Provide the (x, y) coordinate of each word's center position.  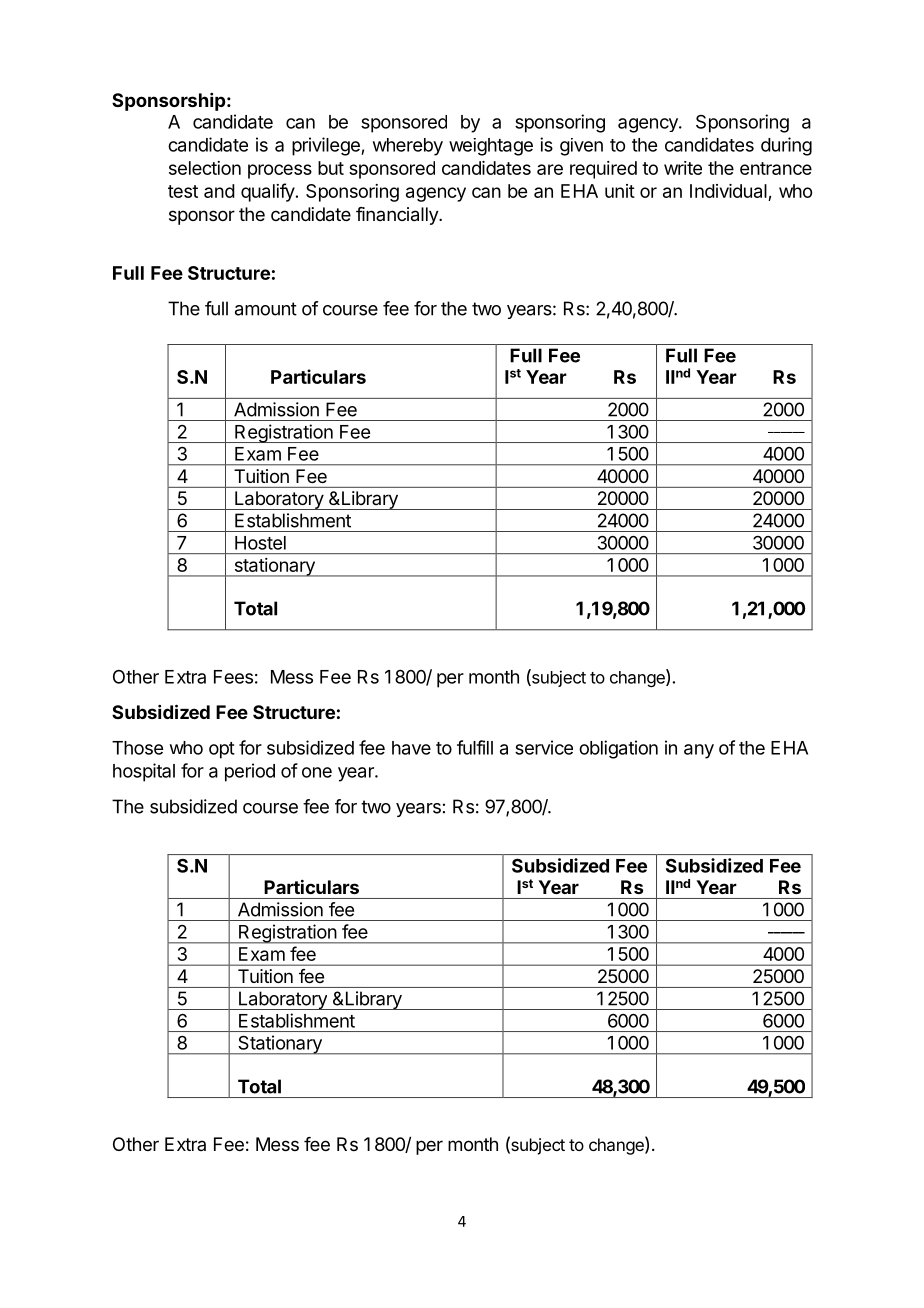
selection (205, 168)
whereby (408, 147)
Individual (729, 192)
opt (222, 750)
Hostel (260, 543)
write (683, 168)
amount (266, 309)
